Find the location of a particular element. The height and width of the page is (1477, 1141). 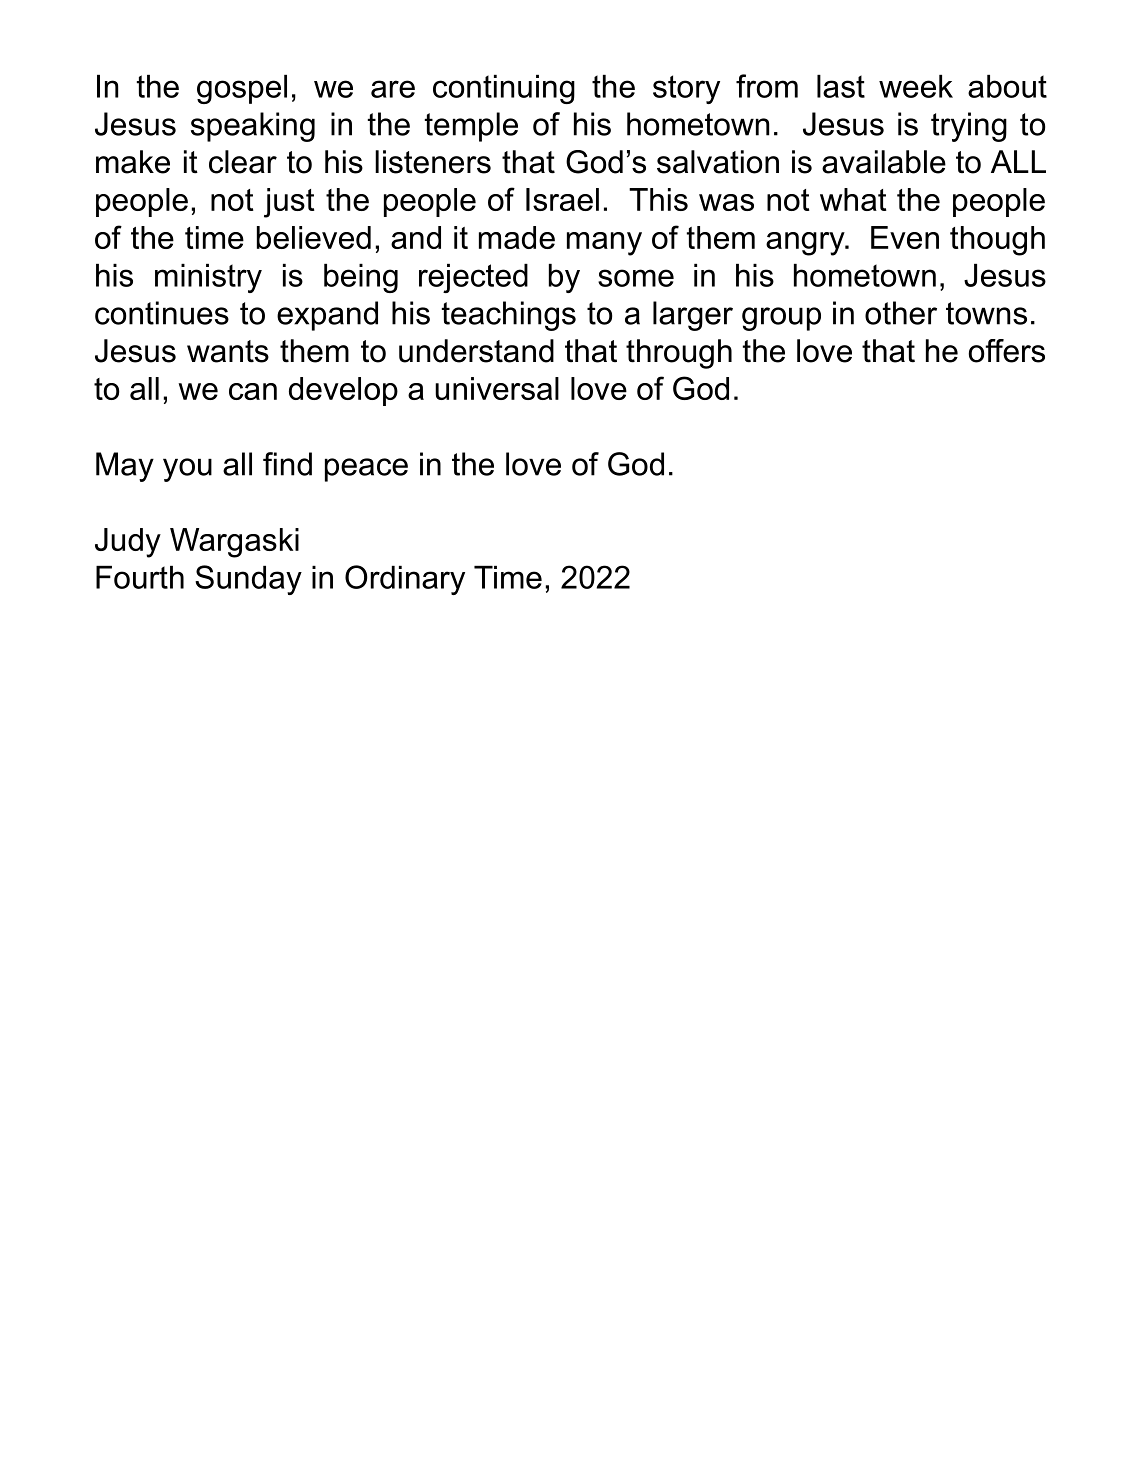

other is located at coordinates (901, 313).
